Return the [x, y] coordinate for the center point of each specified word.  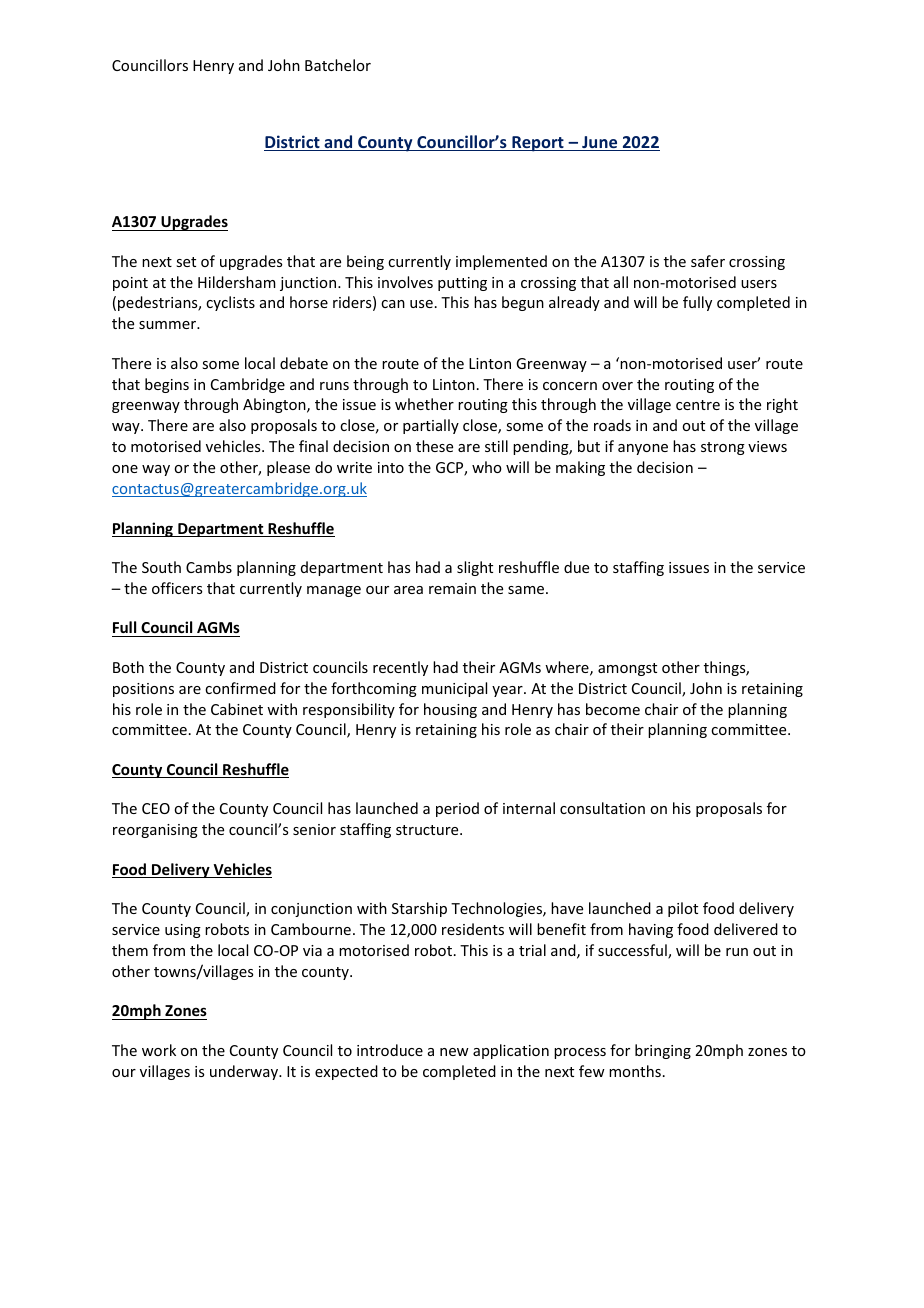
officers [177, 588]
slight [475, 568]
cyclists [230, 303]
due [576, 567]
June [600, 143]
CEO [156, 808]
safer [708, 261]
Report [538, 144]
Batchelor [338, 65]
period [457, 809]
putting [462, 284]
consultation [602, 808]
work [159, 1050]
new [454, 1052]
